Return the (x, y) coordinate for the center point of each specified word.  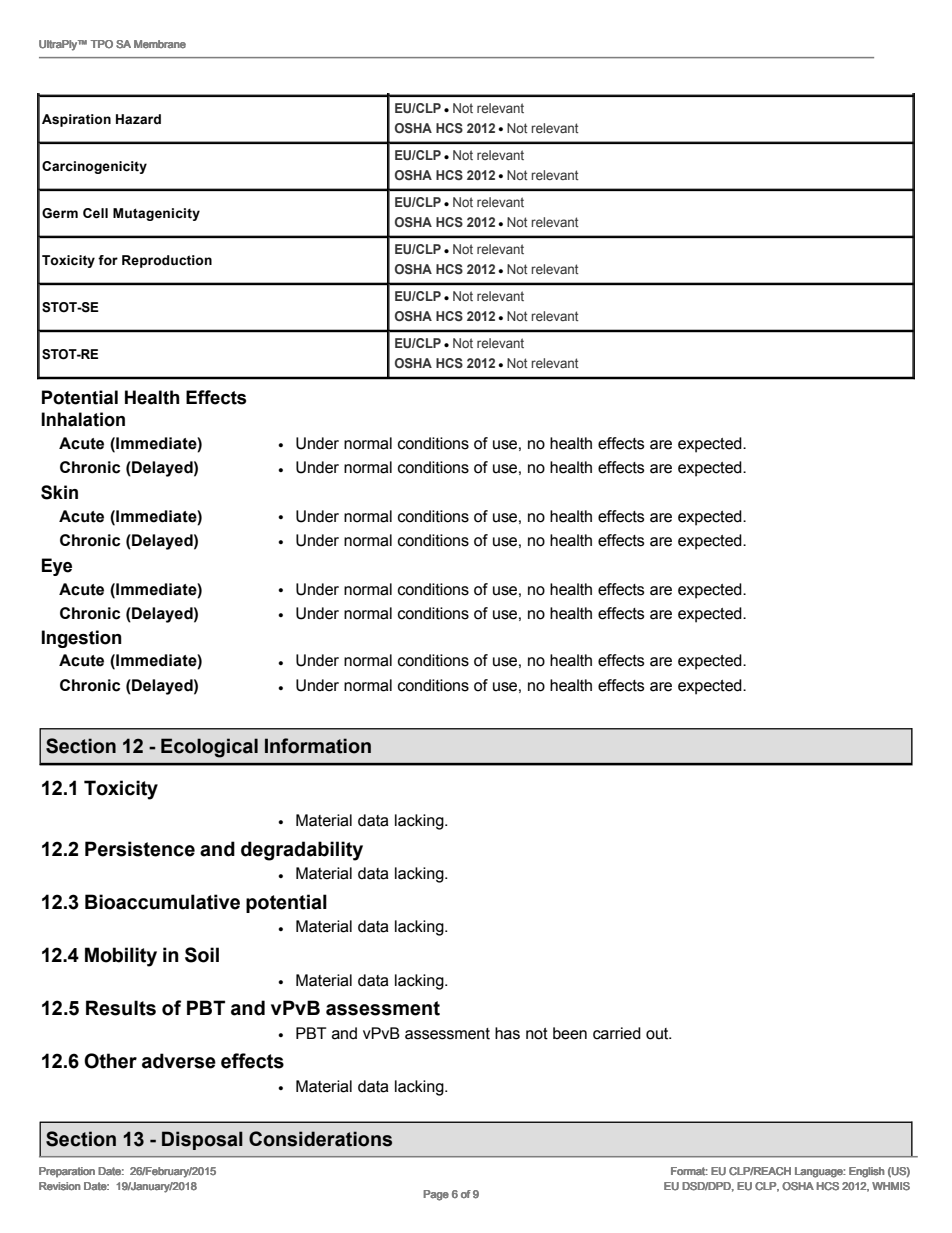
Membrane (160, 44)
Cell (95, 213)
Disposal (202, 1140)
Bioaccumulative (162, 902)
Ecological (209, 748)
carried (617, 1033)
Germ (60, 213)
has (507, 1033)
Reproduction (167, 261)
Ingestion (81, 639)
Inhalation (83, 419)
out (658, 1034)
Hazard (138, 119)
